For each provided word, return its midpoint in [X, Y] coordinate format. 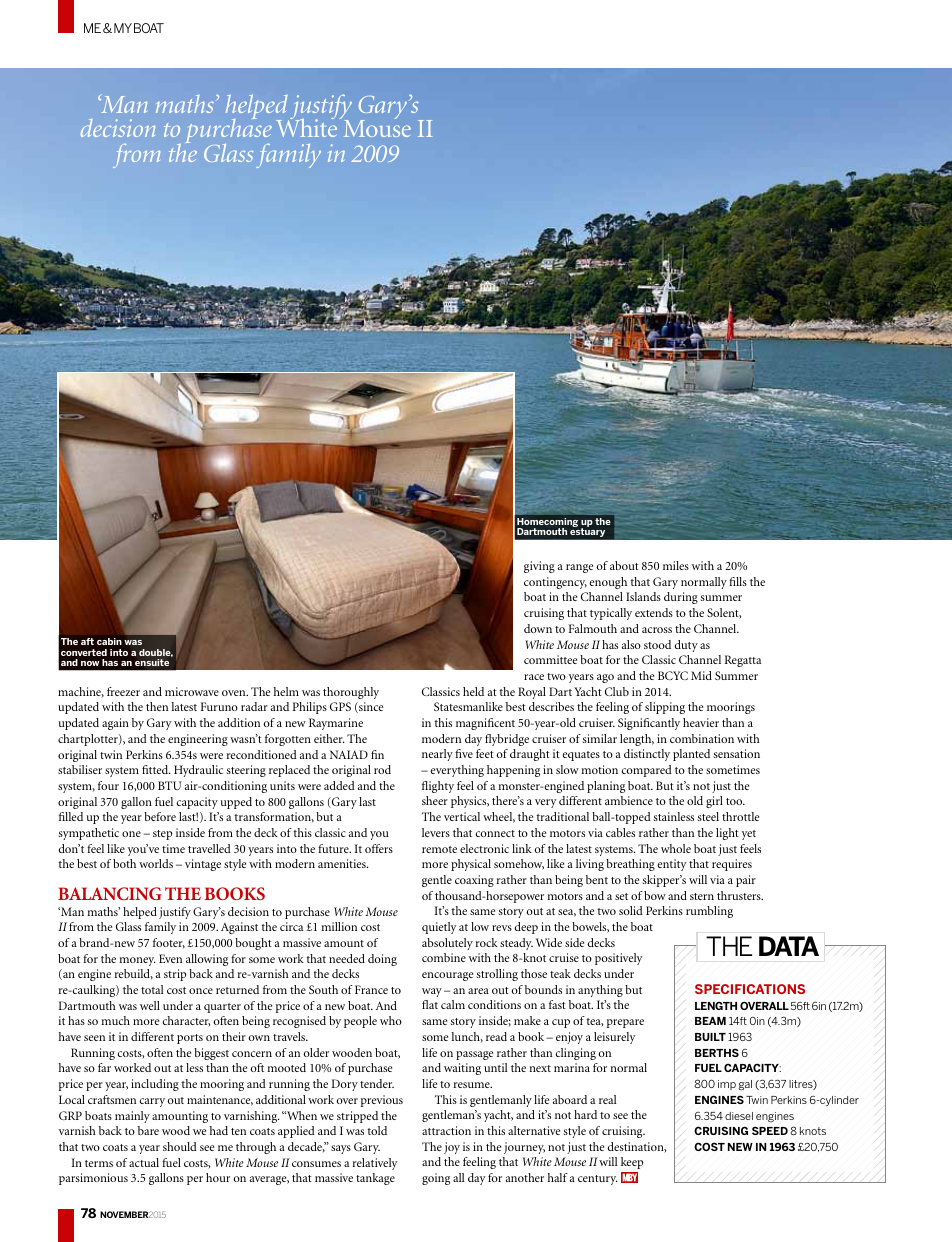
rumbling [709, 912]
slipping [665, 708]
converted [84, 652]
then [157, 706]
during [681, 598]
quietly [439, 928]
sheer [435, 800]
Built [710, 1037]
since [370, 707]
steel [708, 816]
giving [539, 567]
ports [190, 1039]
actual [144, 1162]
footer [169, 943]
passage [474, 1055]
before [160, 816]
